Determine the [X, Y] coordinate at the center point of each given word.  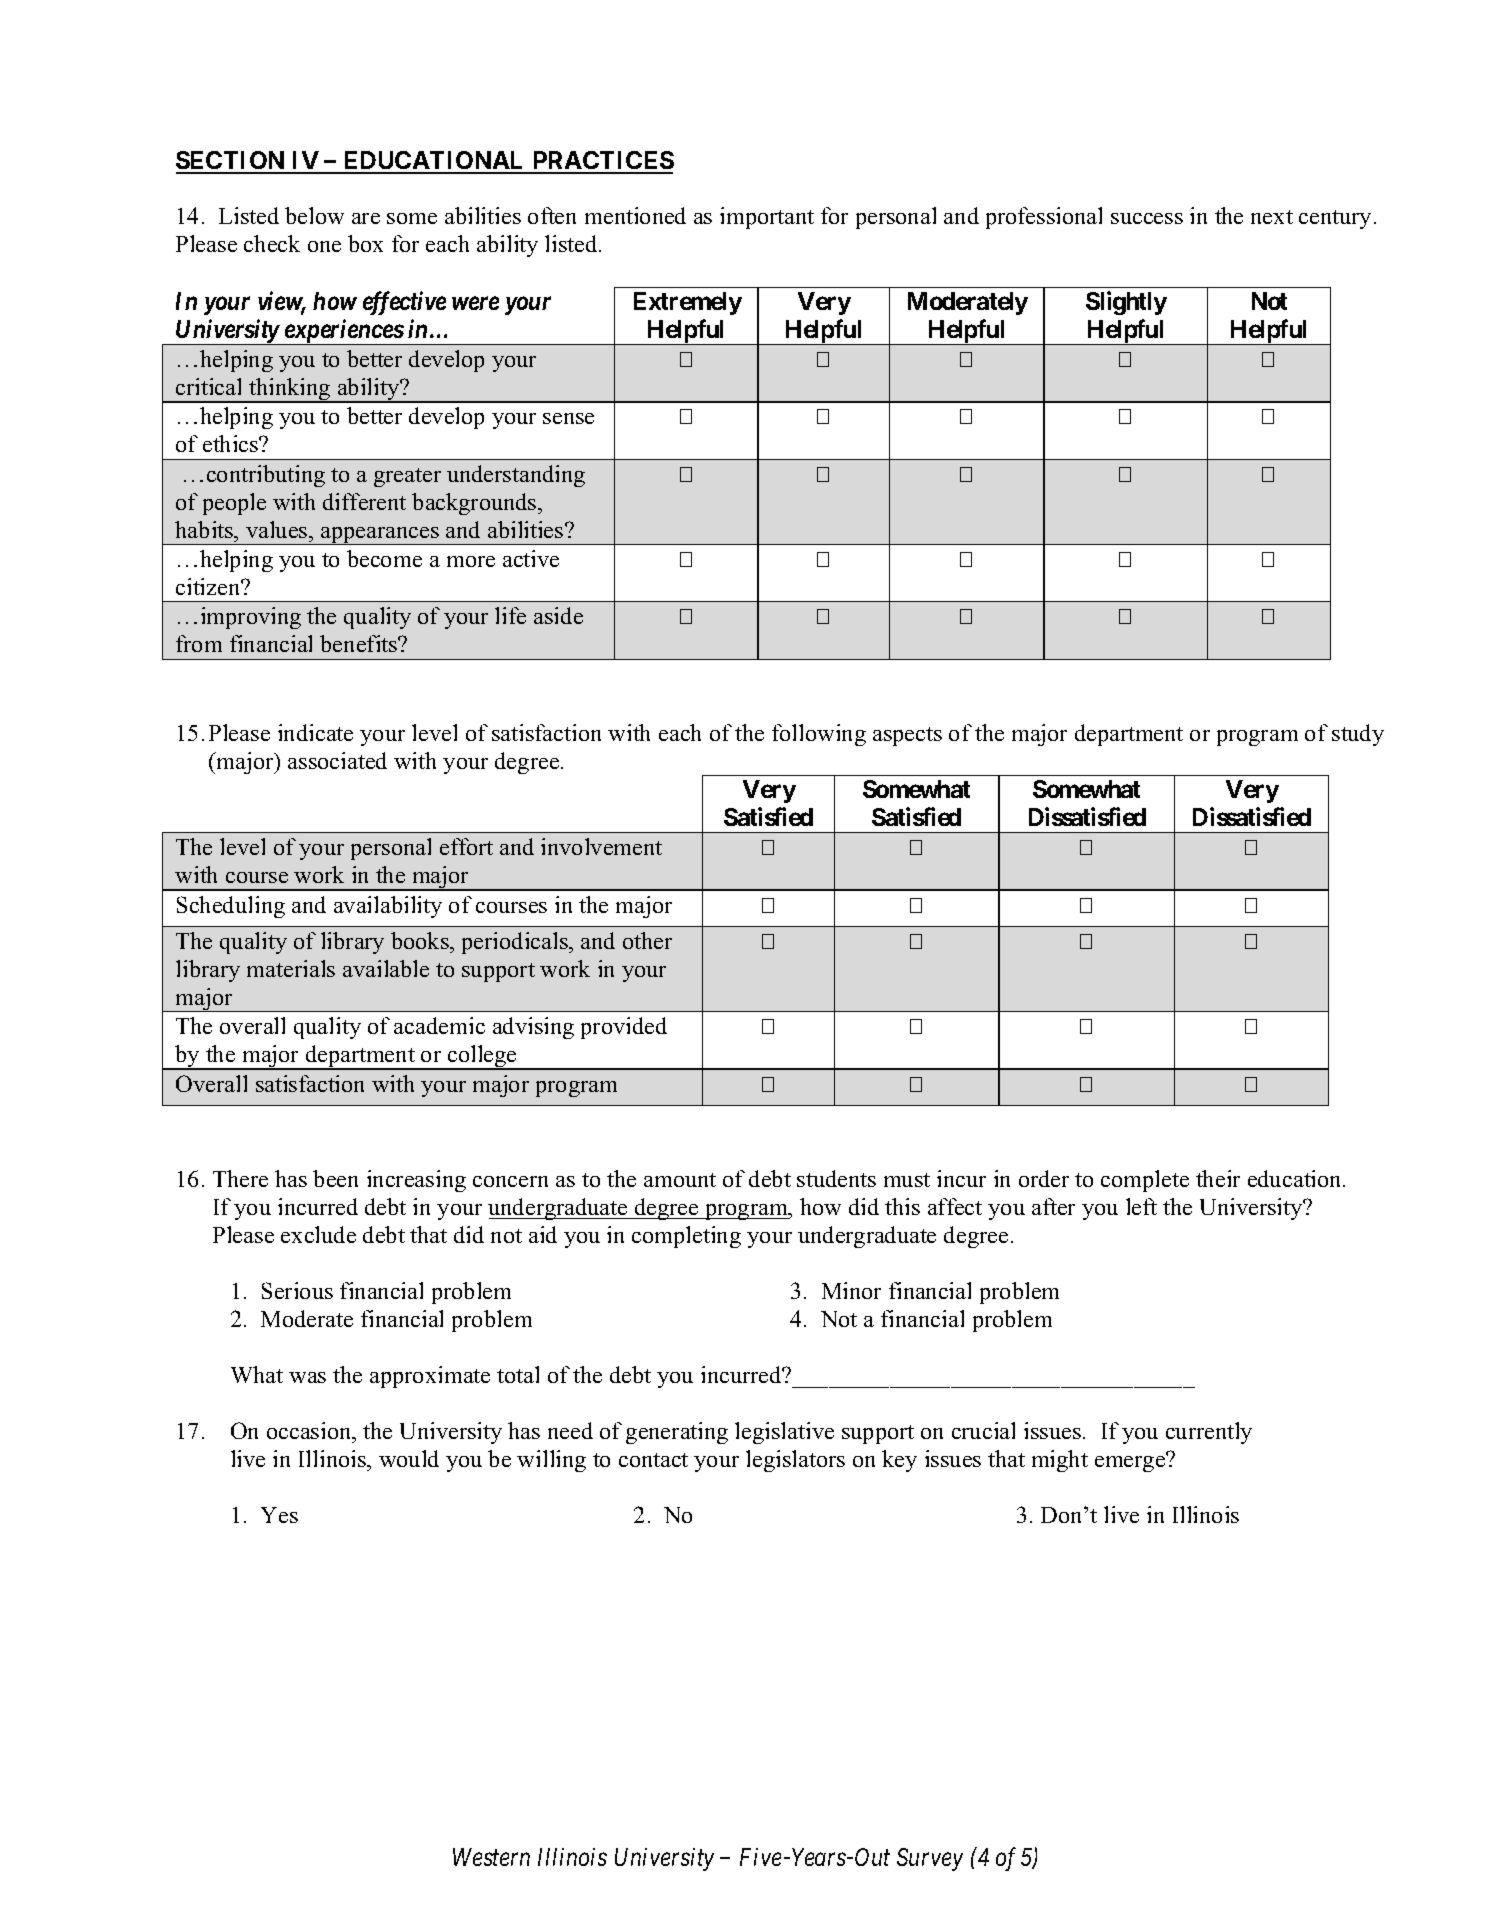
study [1358, 735]
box [365, 243]
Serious [297, 1290]
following [819, 735]
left [1141, 1206]
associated [337, 760]
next [1272, 217]
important [767, 218]
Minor [851, 1290]
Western [491, 1857]
